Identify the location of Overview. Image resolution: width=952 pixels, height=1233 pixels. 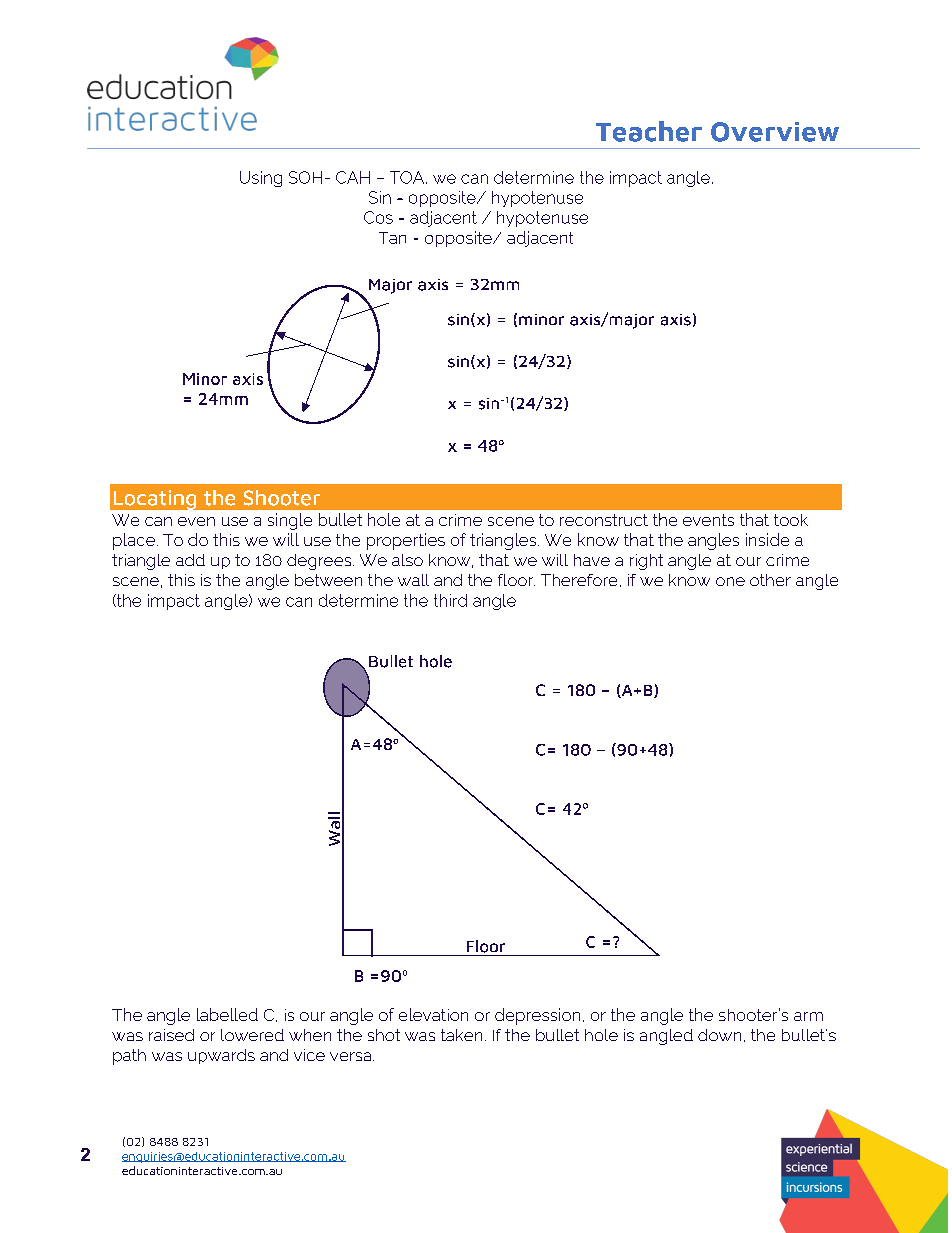
(775, 132).
